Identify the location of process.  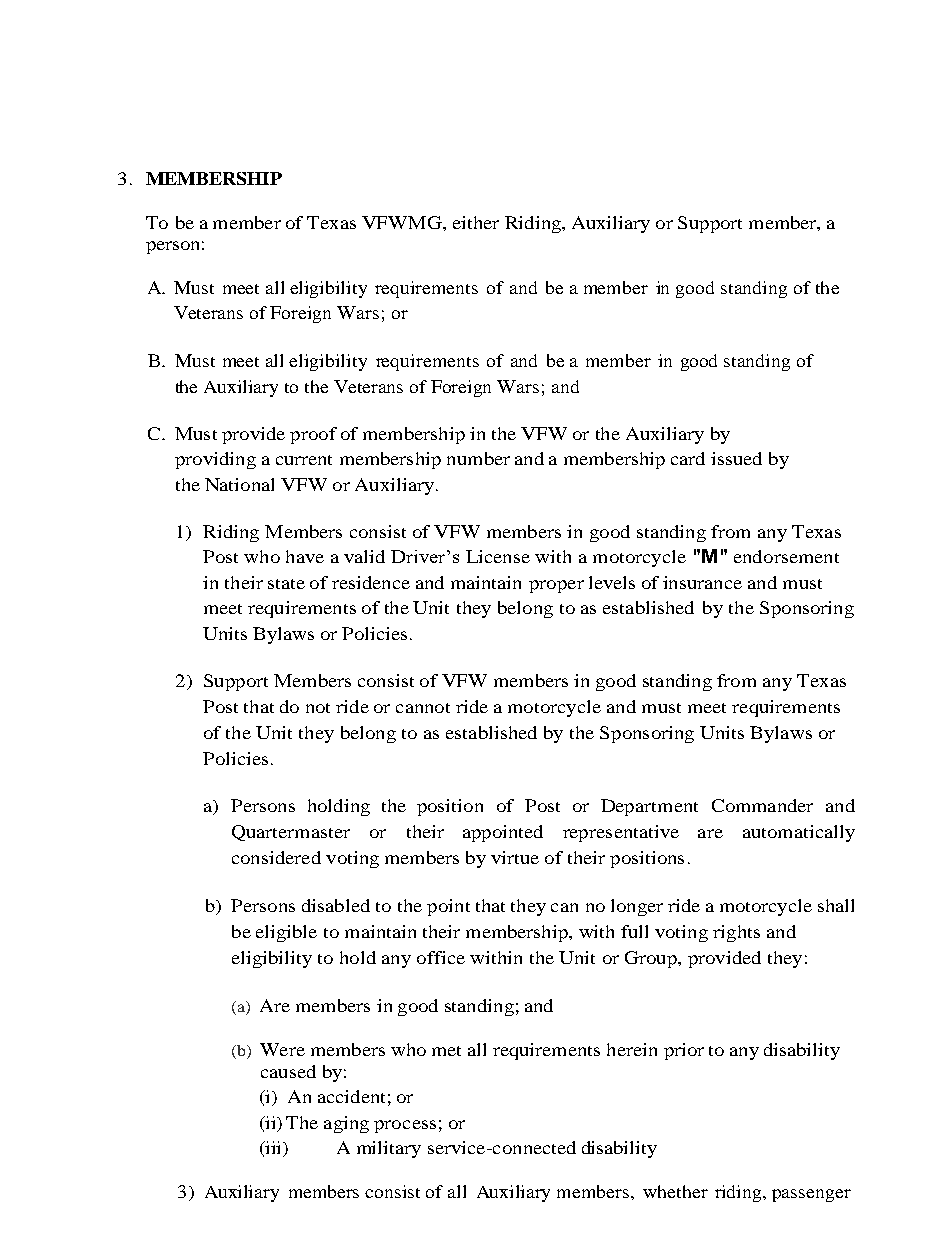
(405, 1126).
